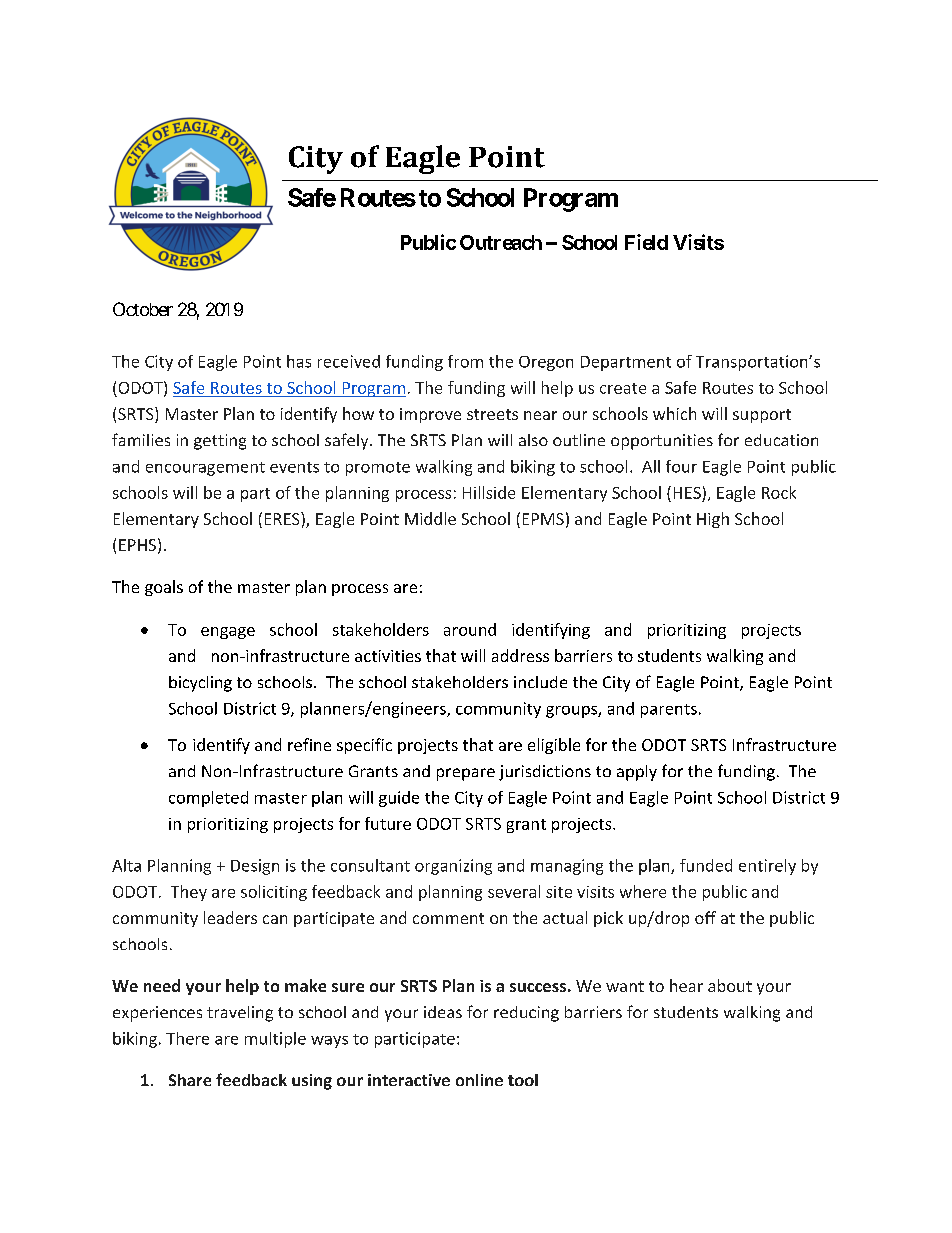 The width and height of the page is (952, 1233). Describe the element at coordinates (479, 1080) in the page. I see `online` at that location.
